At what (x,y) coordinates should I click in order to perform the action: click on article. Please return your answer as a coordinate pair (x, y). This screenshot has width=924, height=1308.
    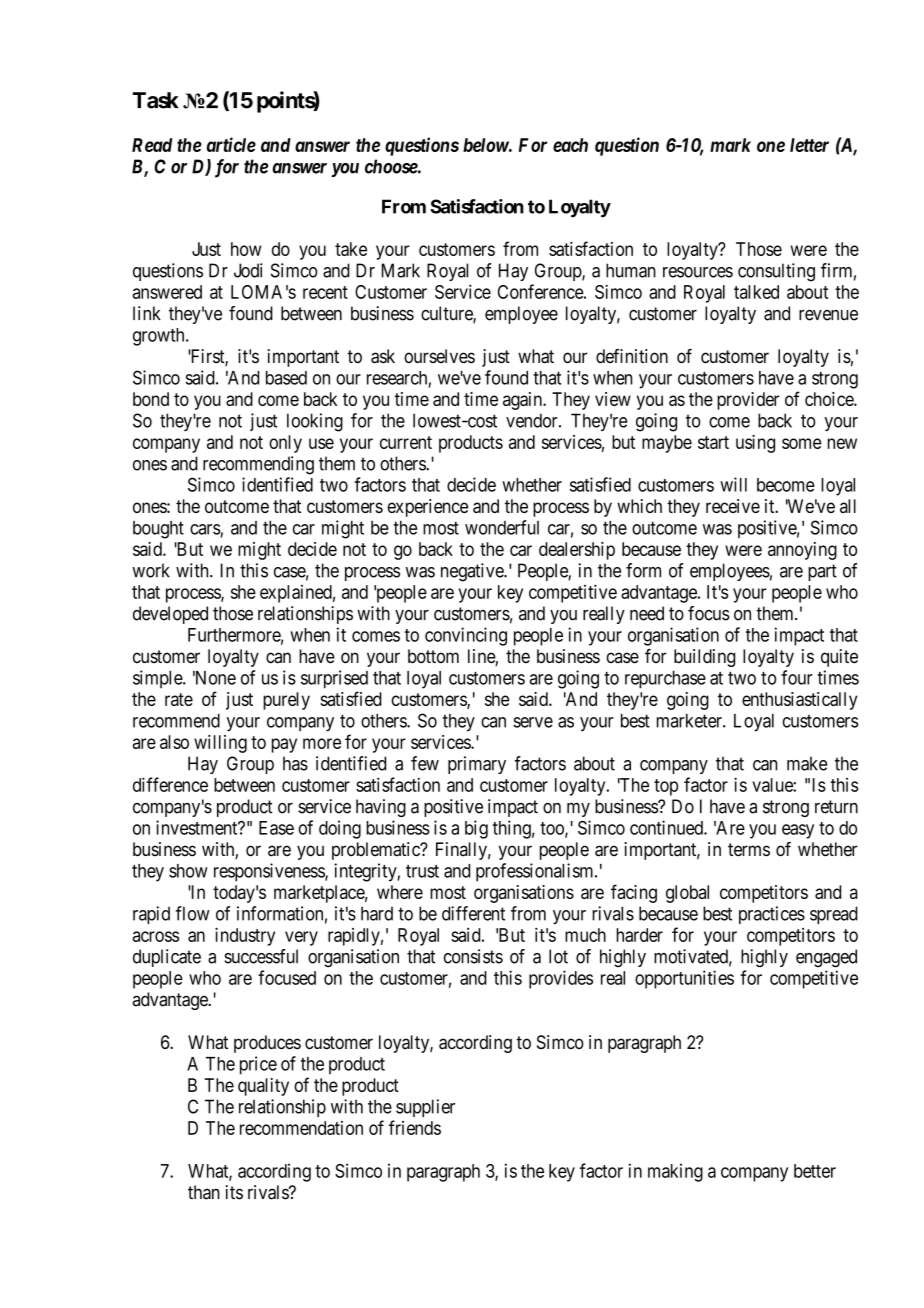
    Looking at the image, I should click on (231, 144).
